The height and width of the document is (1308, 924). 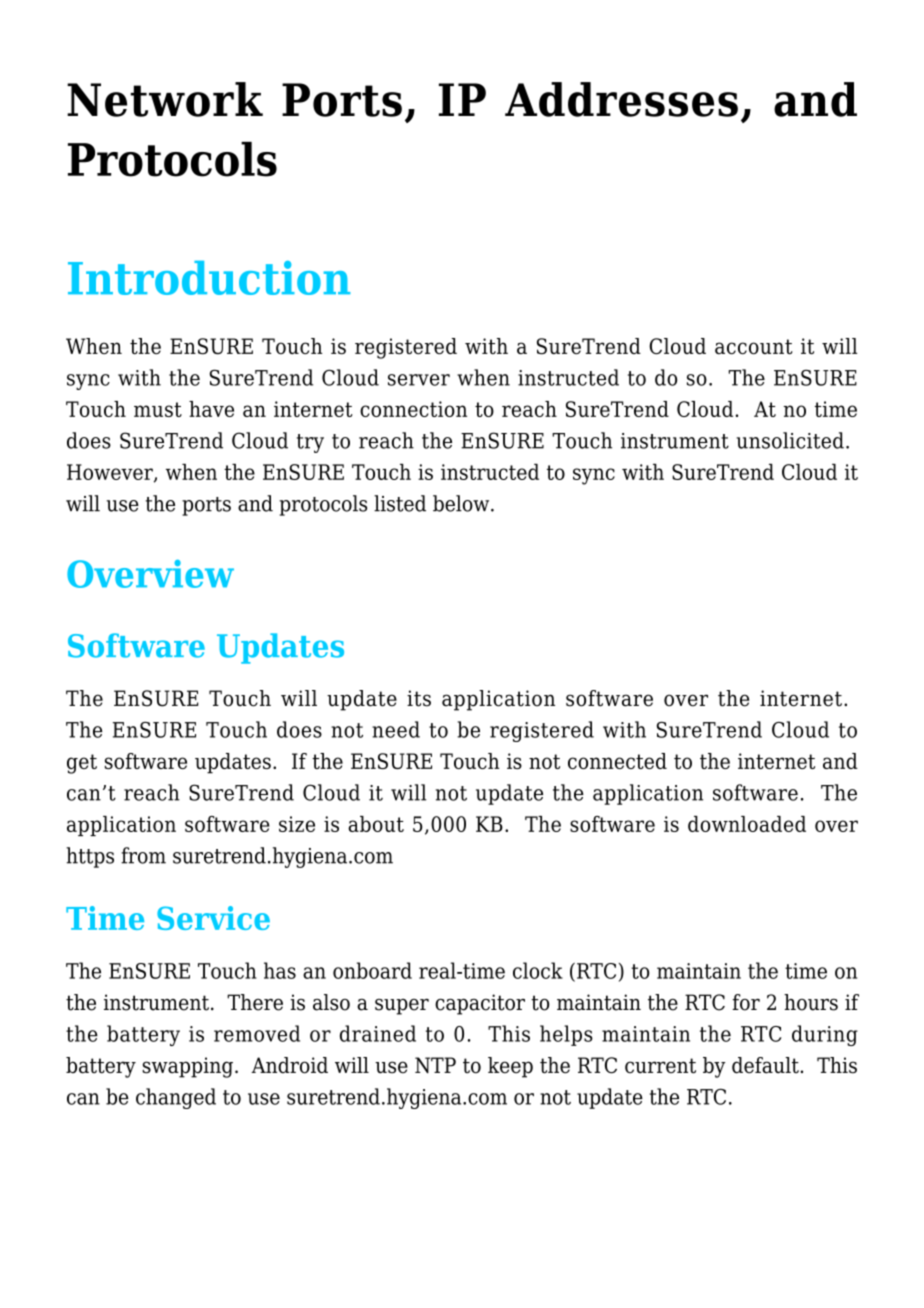 I want to click on account, so click(x=754, y=346).
